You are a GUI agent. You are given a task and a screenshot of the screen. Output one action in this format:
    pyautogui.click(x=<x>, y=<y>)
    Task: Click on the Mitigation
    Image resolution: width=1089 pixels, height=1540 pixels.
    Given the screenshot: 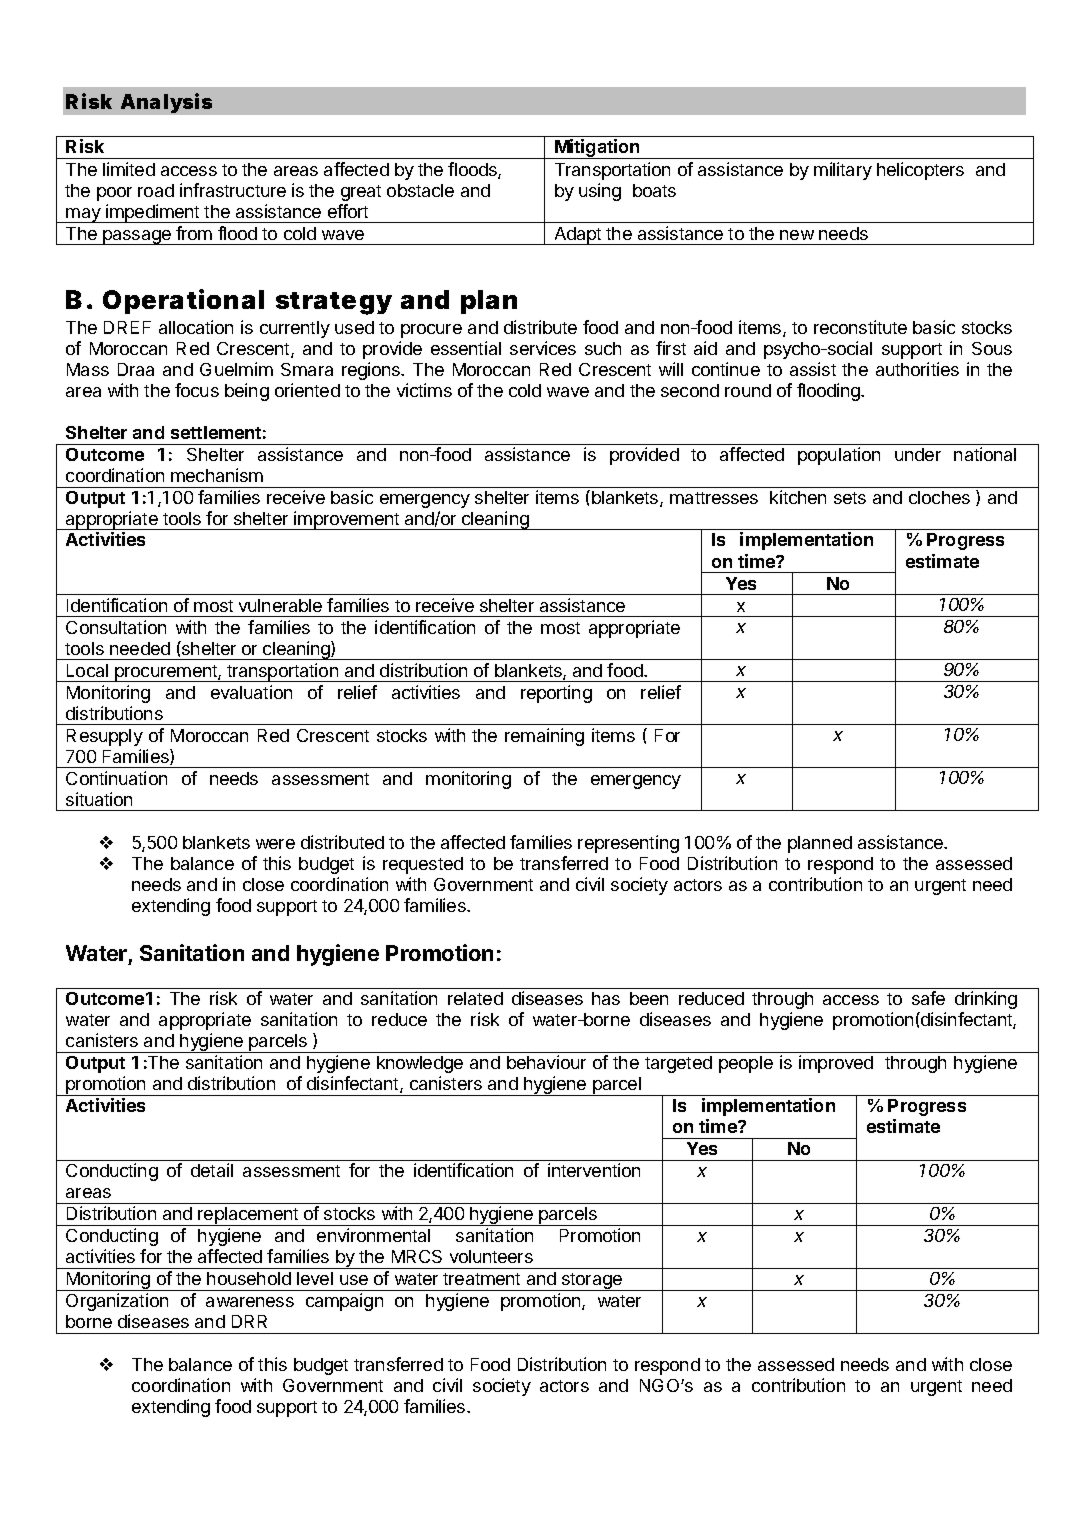 What is the action you would take?
    pyautogui.click(x=597, y=149)
